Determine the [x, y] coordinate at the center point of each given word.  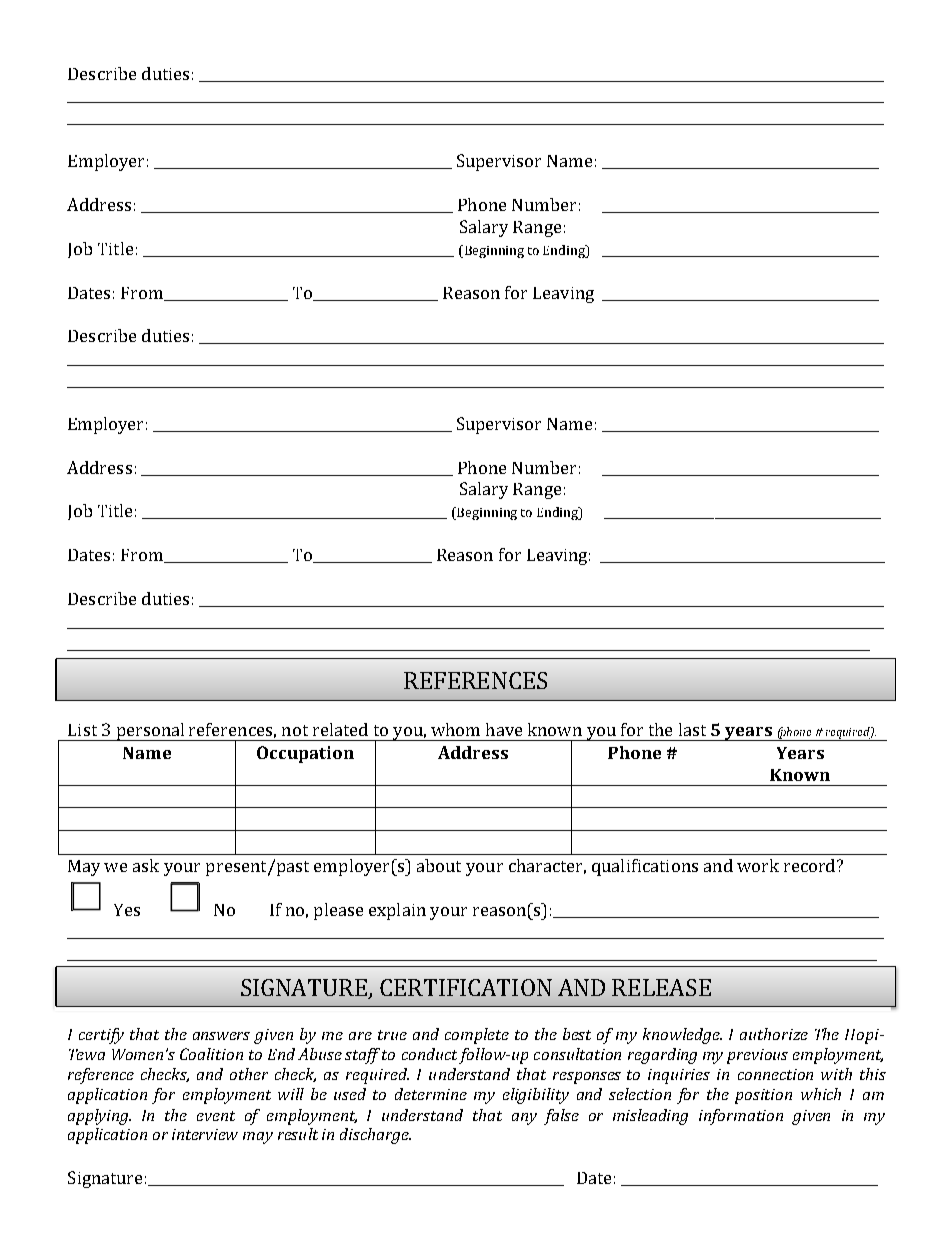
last [692, 729]
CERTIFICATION [466, 987]
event [216, 1116]
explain [397, 911]
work [758, 865]
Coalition [211, 1054]
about [439, 865]
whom [455, 729]
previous [757, 1056]
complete [477, 1036]
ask [146, 865]
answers [221, 1036]
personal [150, 732]
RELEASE [661, 987]
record [811, 865]
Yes [127, 910]
